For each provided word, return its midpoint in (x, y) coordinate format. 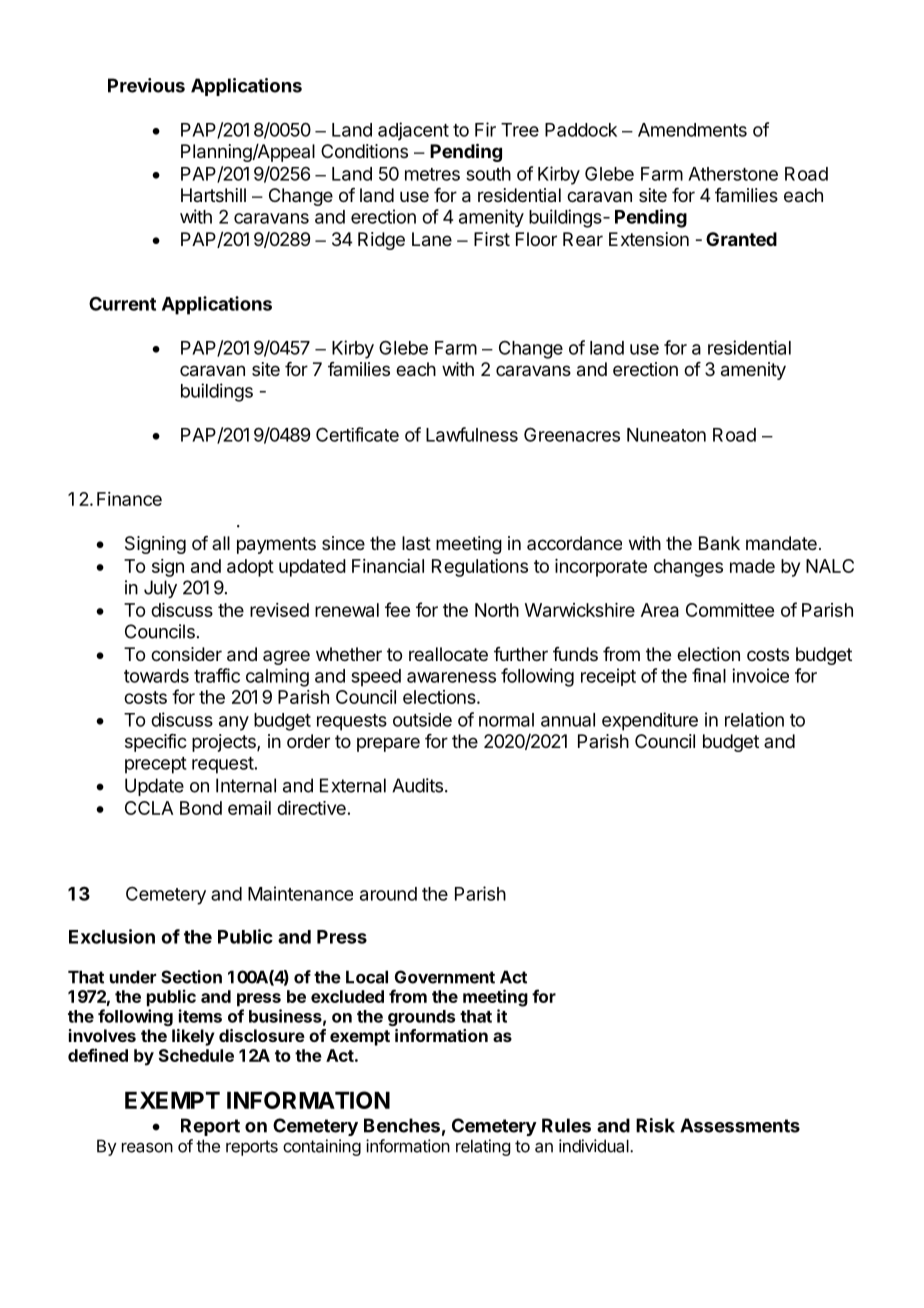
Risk (655, 1125)
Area (660, 610)
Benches (402, 1125)
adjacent (413, 131)
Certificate (357, 434)
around (388, 894)
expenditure (650, 721)
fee (397, 609)
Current (122, 304)
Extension (649, 239)
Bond (201, 808)
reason (147, 1147)
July (160, 589)
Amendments (692, 130)
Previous (146, 85)
